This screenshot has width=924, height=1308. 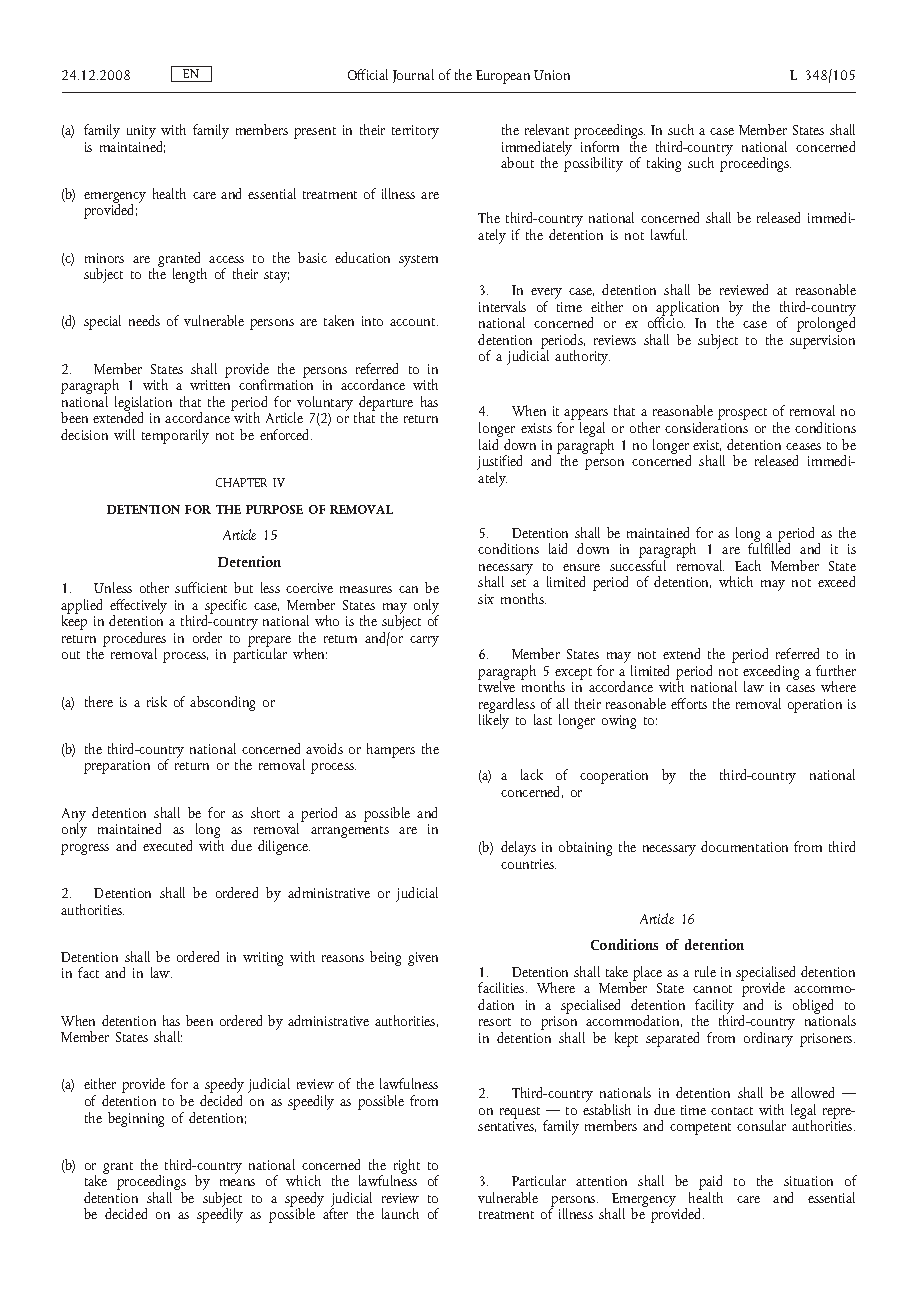 I want to click on efforts, so click(x=689, y=703).
